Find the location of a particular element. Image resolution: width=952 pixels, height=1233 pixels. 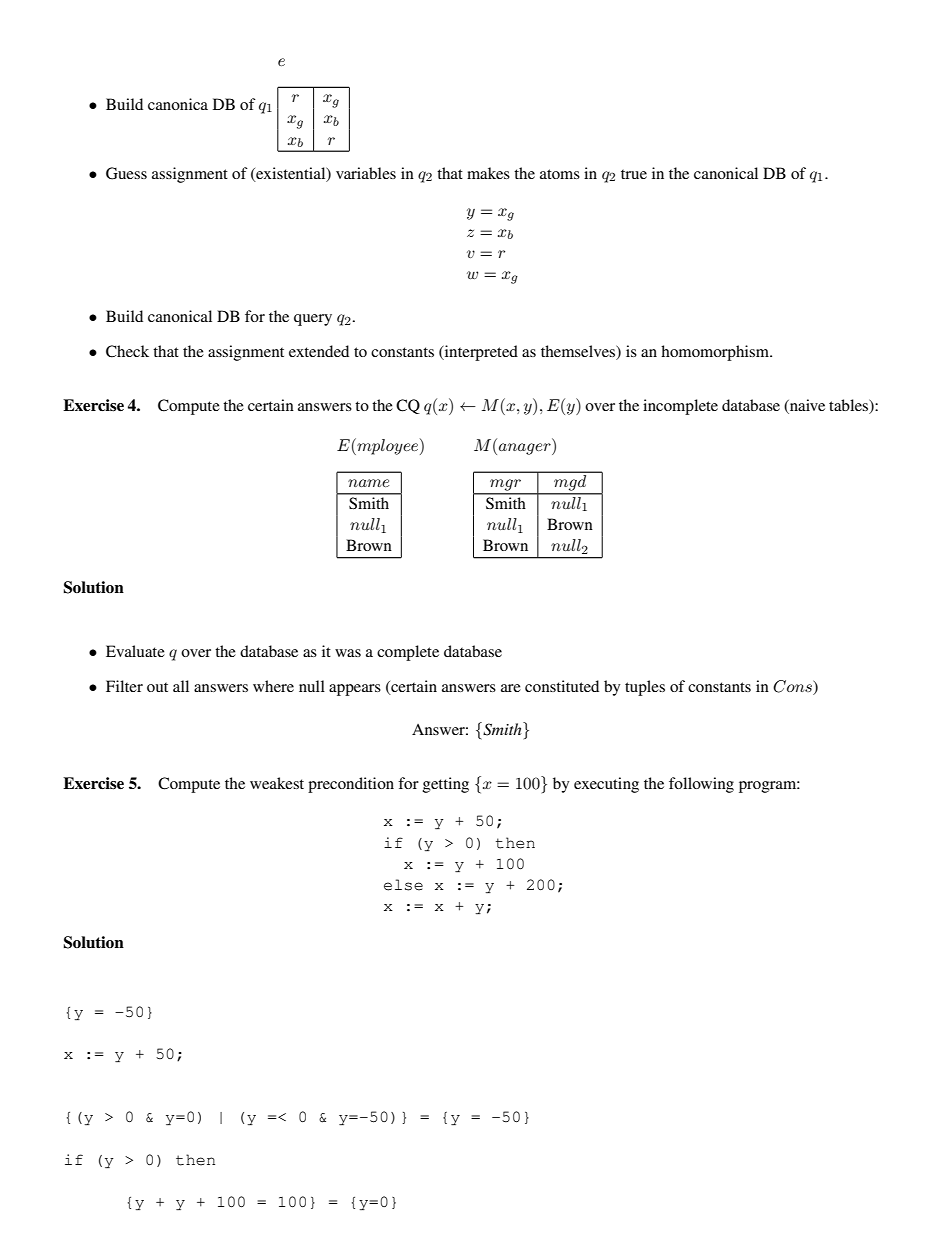

tuples is located at coordinates (645, 688).
